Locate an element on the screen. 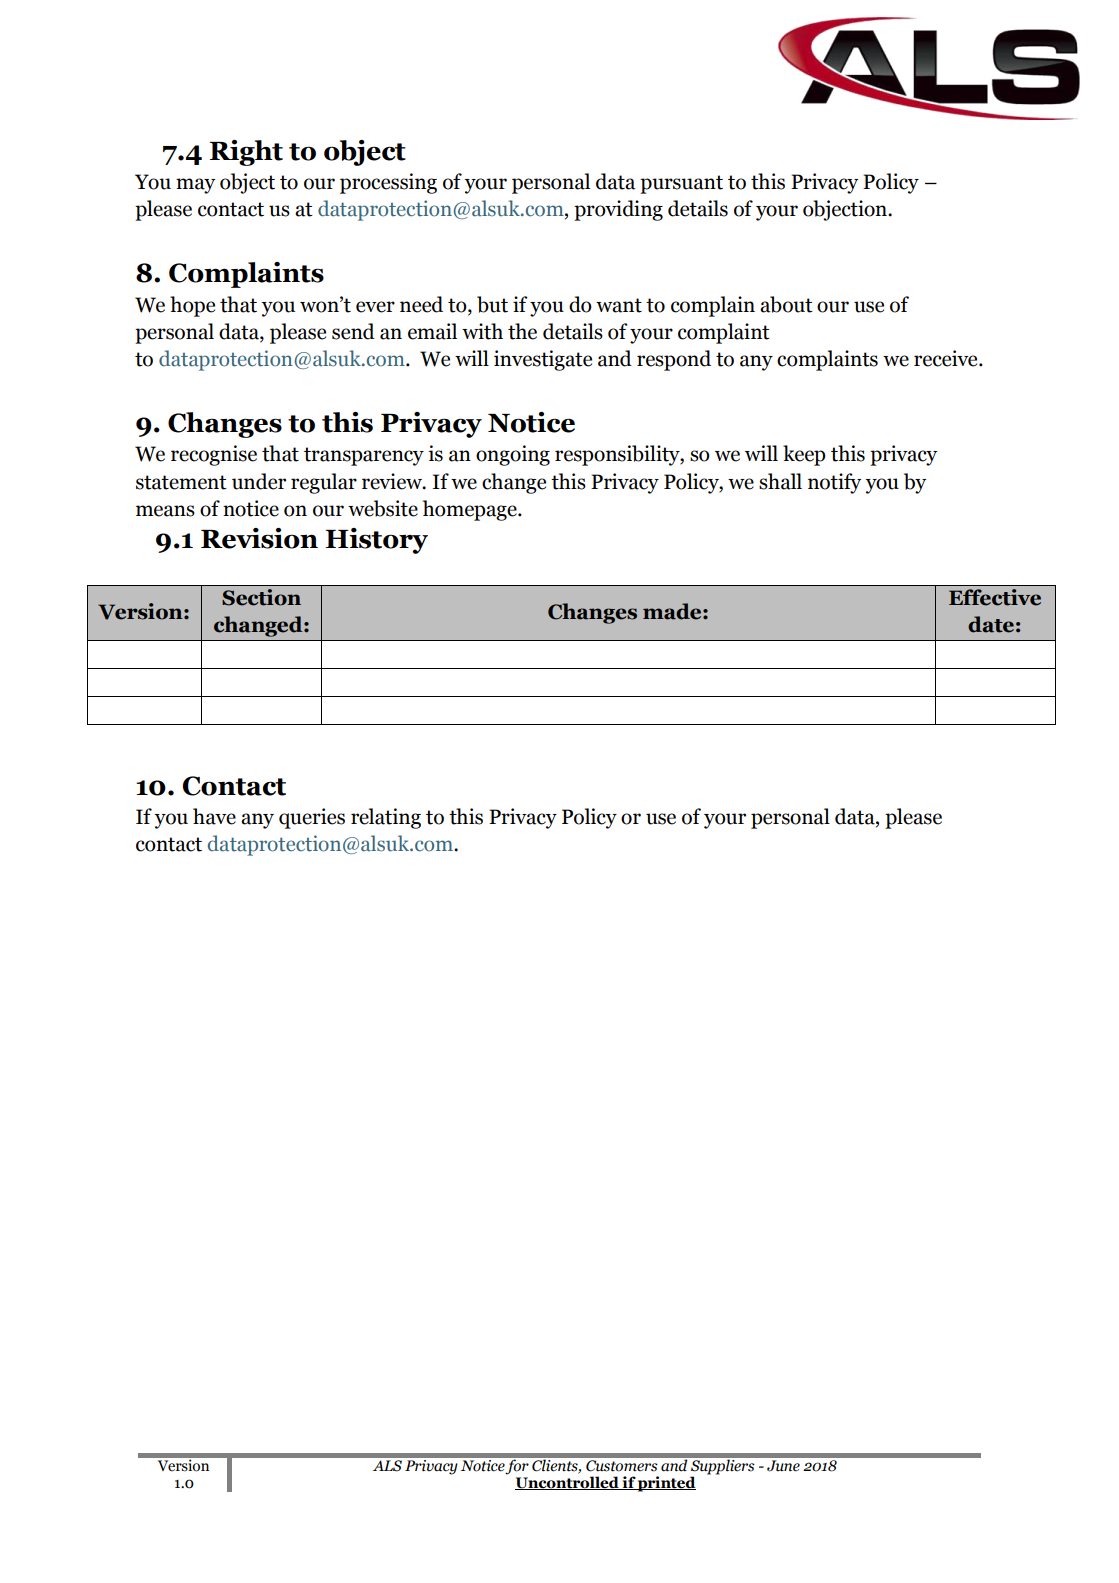 The image size is (1119, 1583). shall is located at coordinates (780, 481).
